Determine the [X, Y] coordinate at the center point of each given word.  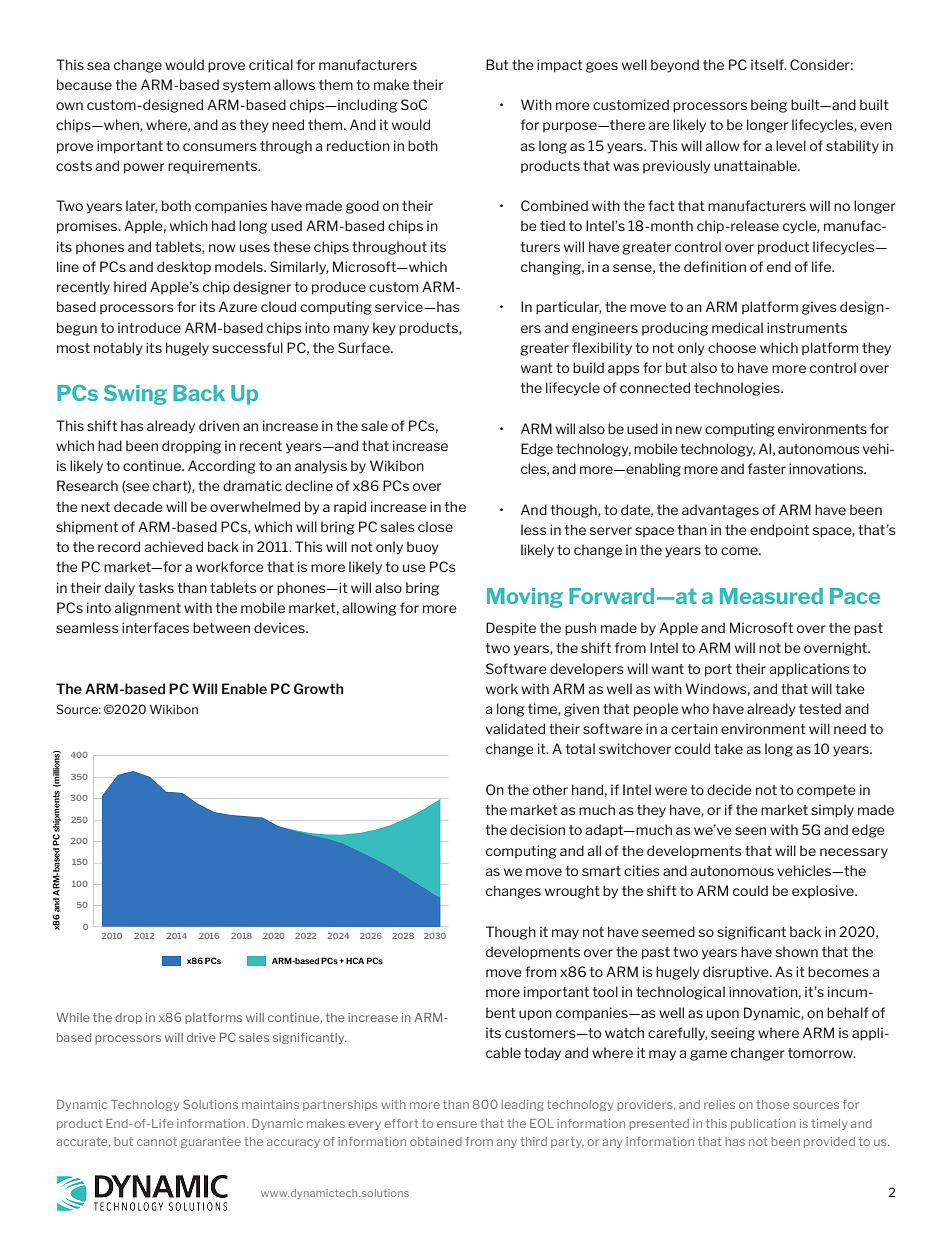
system [246, 86]
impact [560, 66]
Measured [771, 596]
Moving [525, 598]
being [769, 106]
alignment [148, 609]
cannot [157, 1141]
